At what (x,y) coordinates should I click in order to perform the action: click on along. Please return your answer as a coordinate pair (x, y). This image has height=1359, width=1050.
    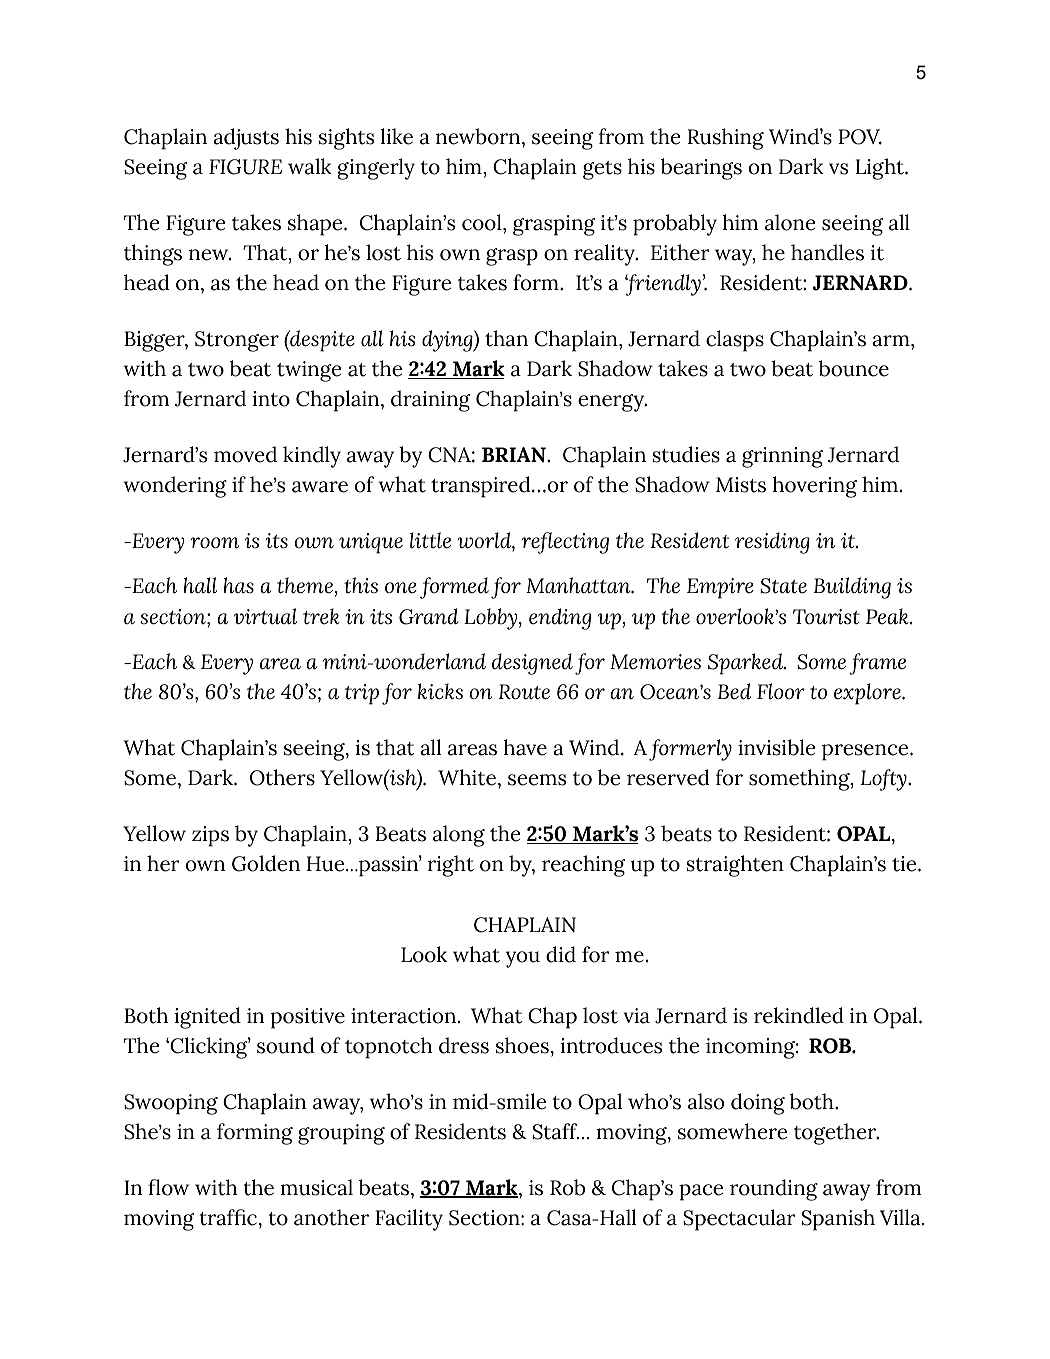
    Looking at the image, I should click on (459, 836).
